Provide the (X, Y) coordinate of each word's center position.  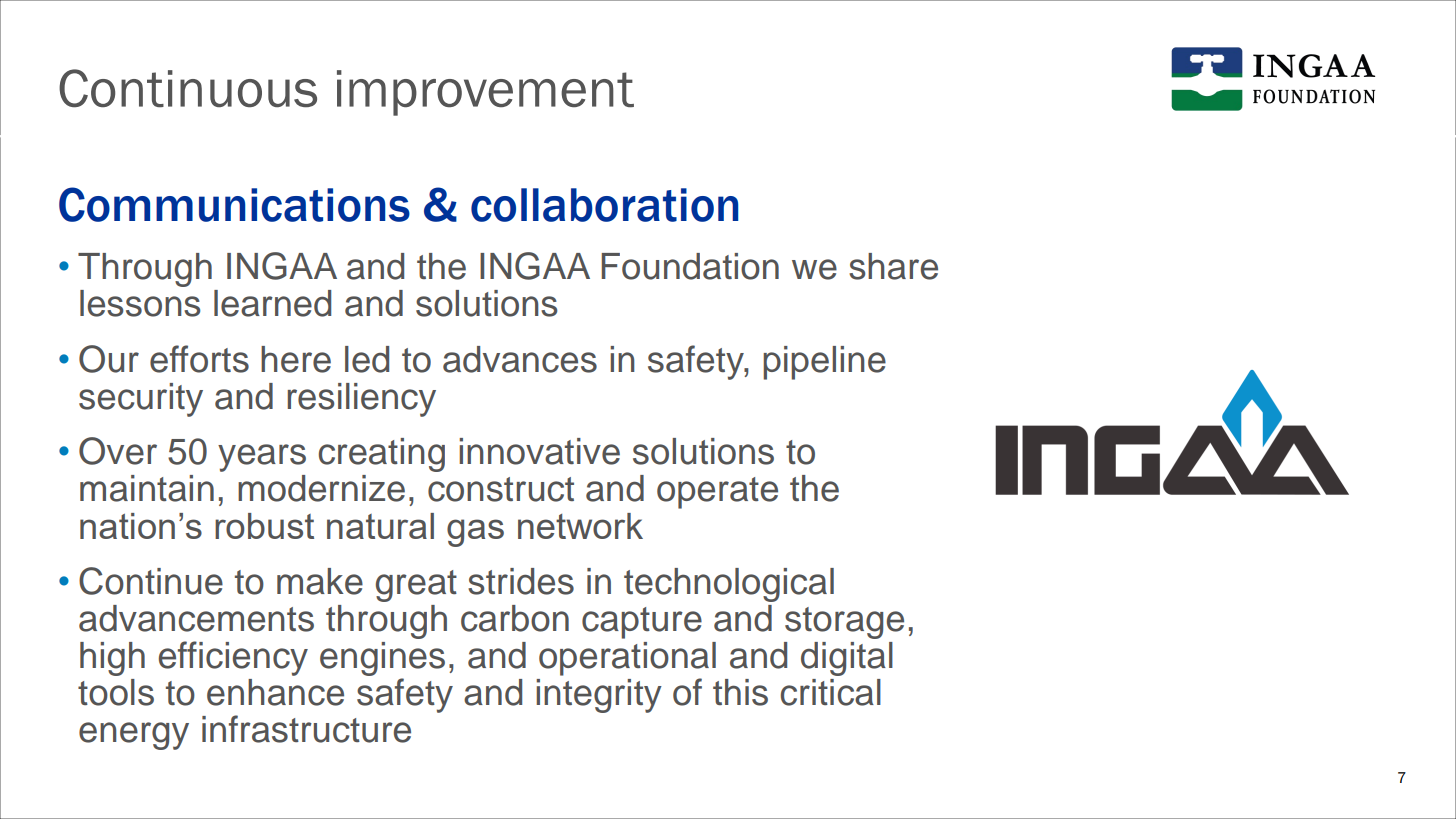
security (141, 400)
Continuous (188, 88)
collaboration (605, 205)
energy (134, 736)
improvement (485, 93)
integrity (599, 696)
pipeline (824, 363)
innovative (539, 451)
